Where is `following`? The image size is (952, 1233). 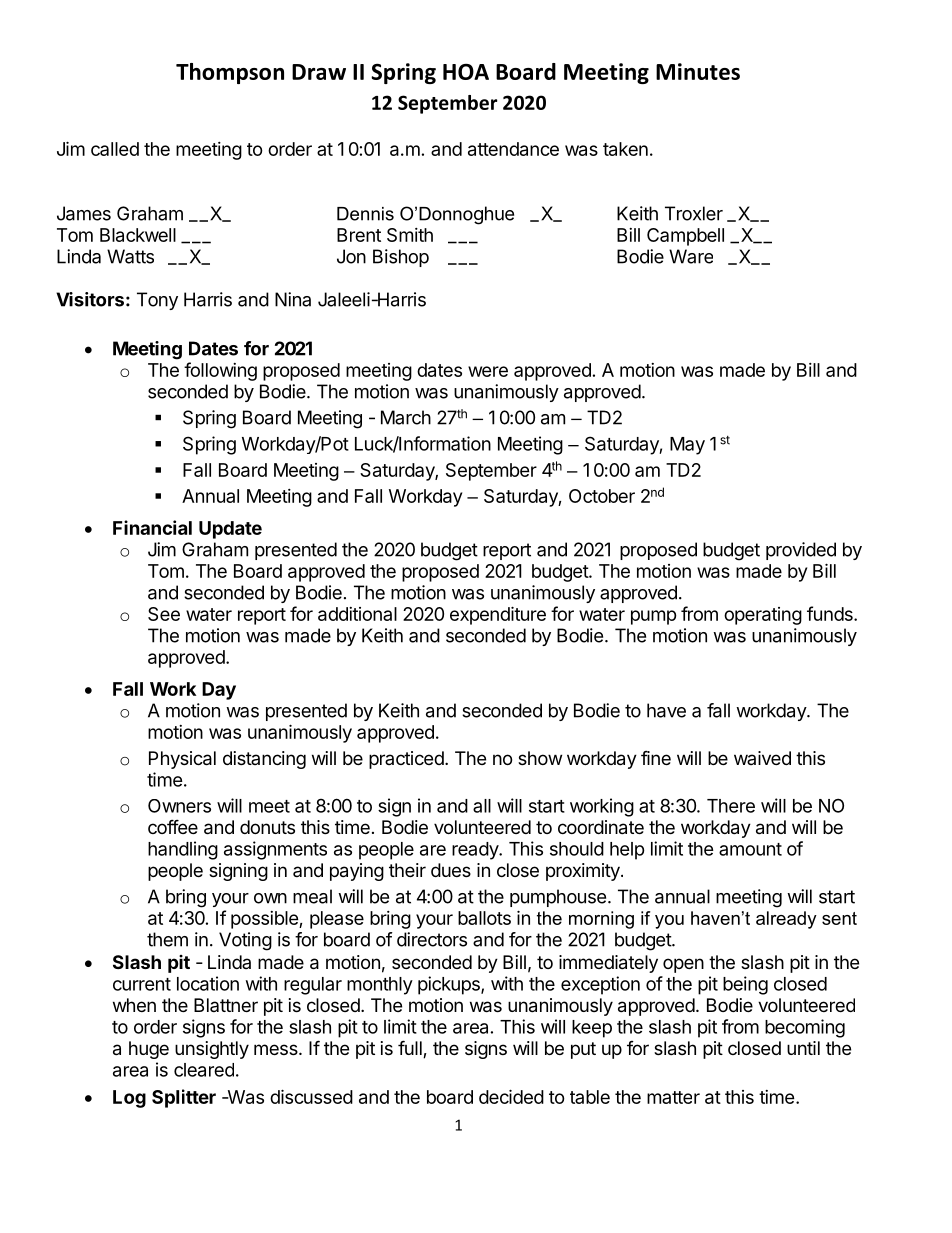 following is located at coordinates (220, 371).
